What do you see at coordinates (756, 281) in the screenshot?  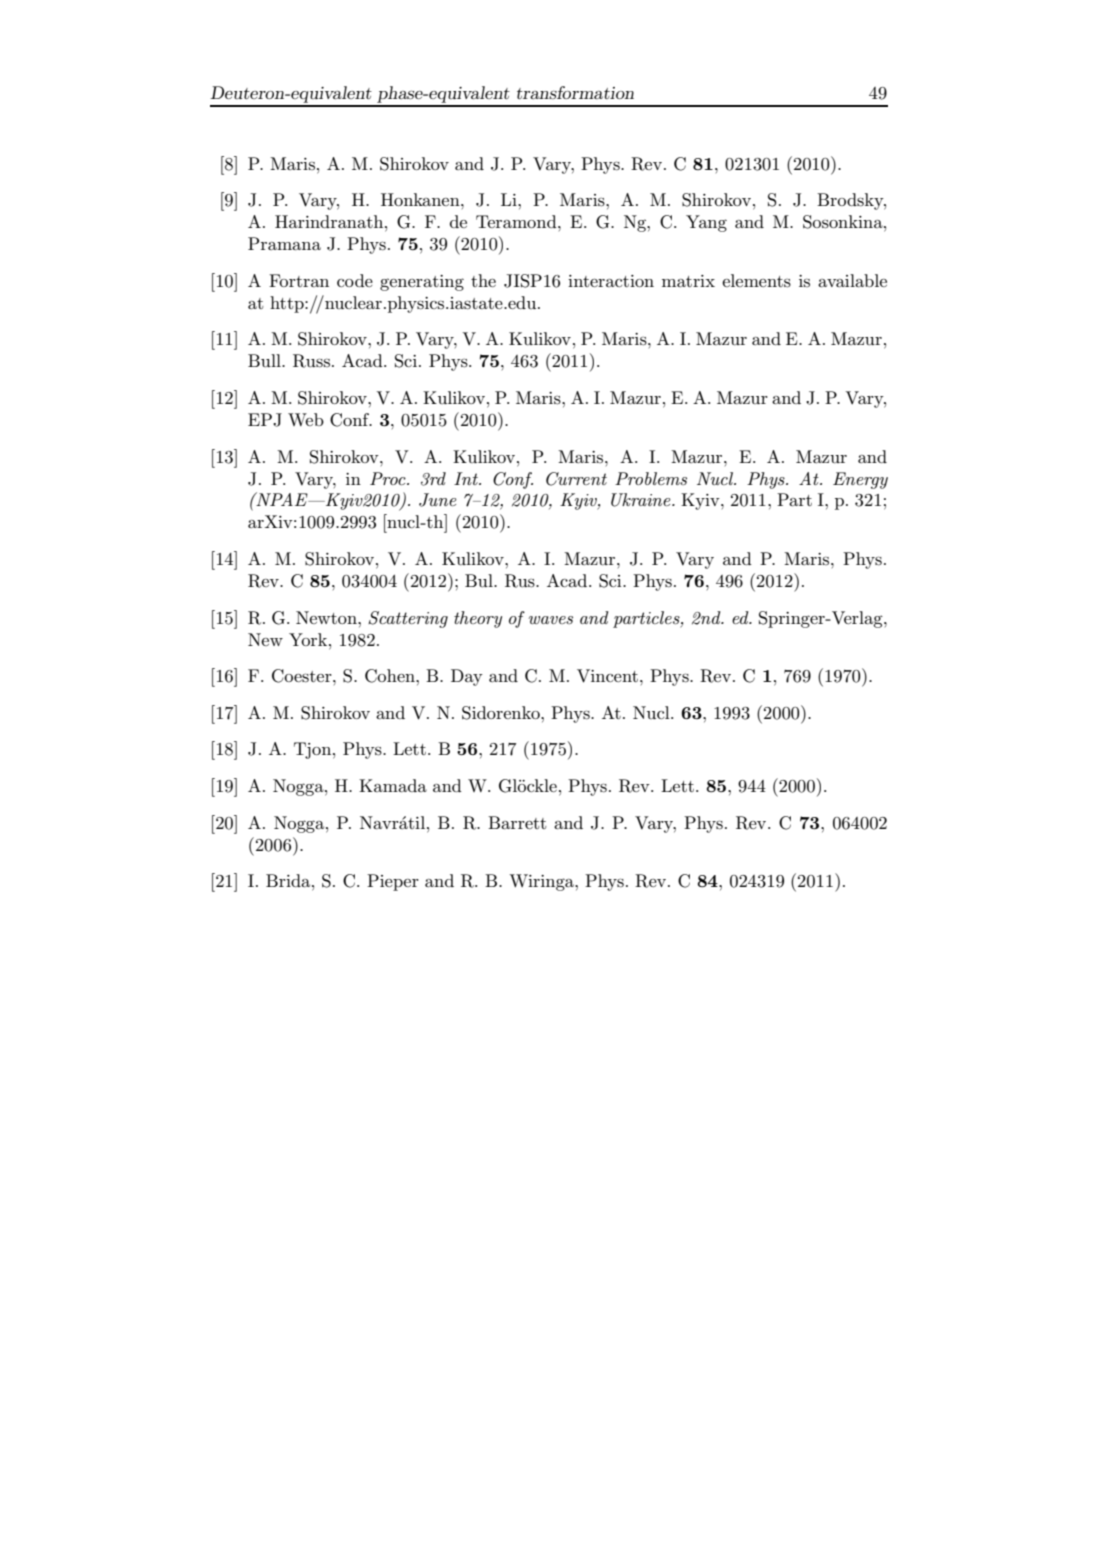 I see `elements` at bounding box center [756, 281].
